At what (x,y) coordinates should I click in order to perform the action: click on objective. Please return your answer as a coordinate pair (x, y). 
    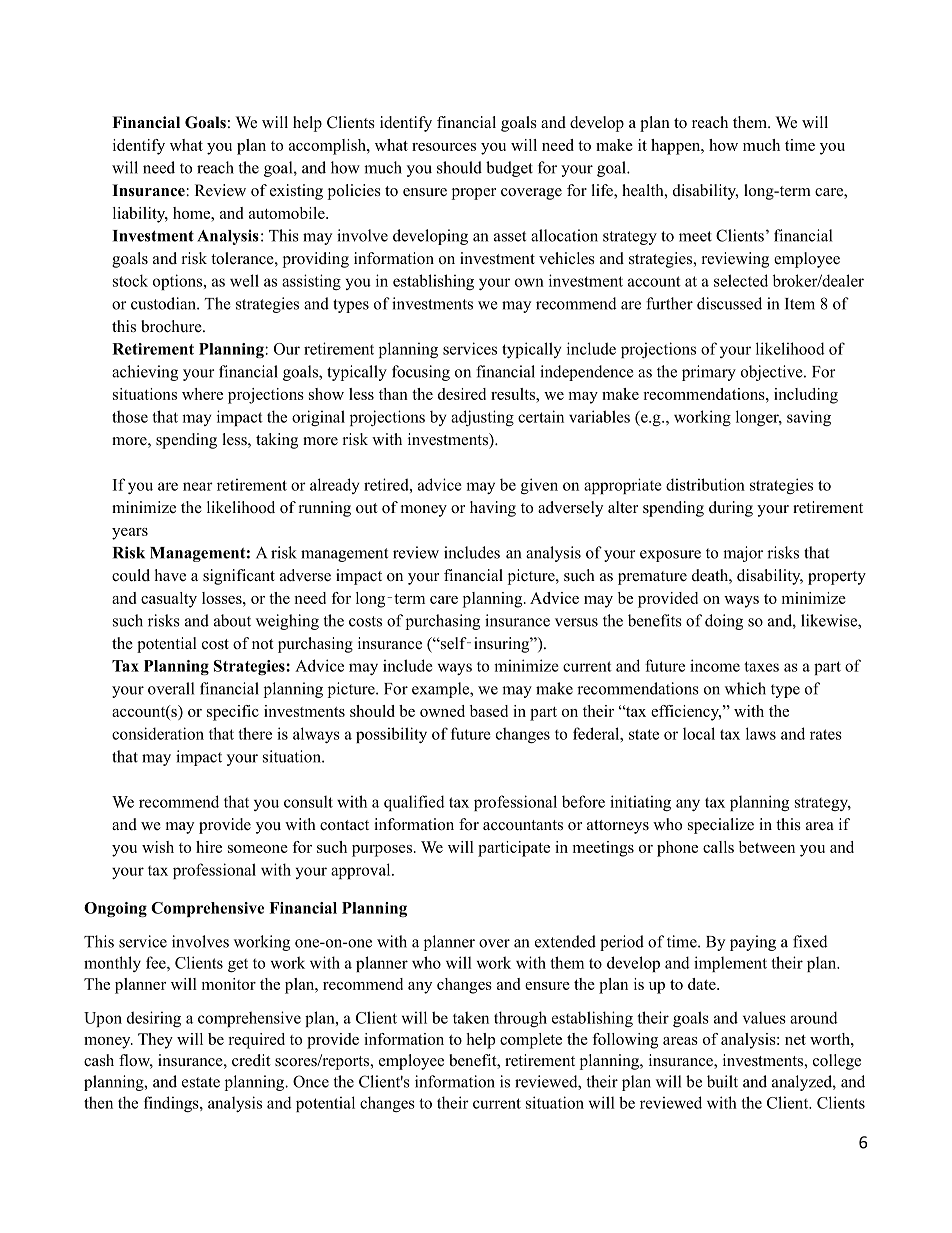
    Looking at the image, I should click on (773, 373).
